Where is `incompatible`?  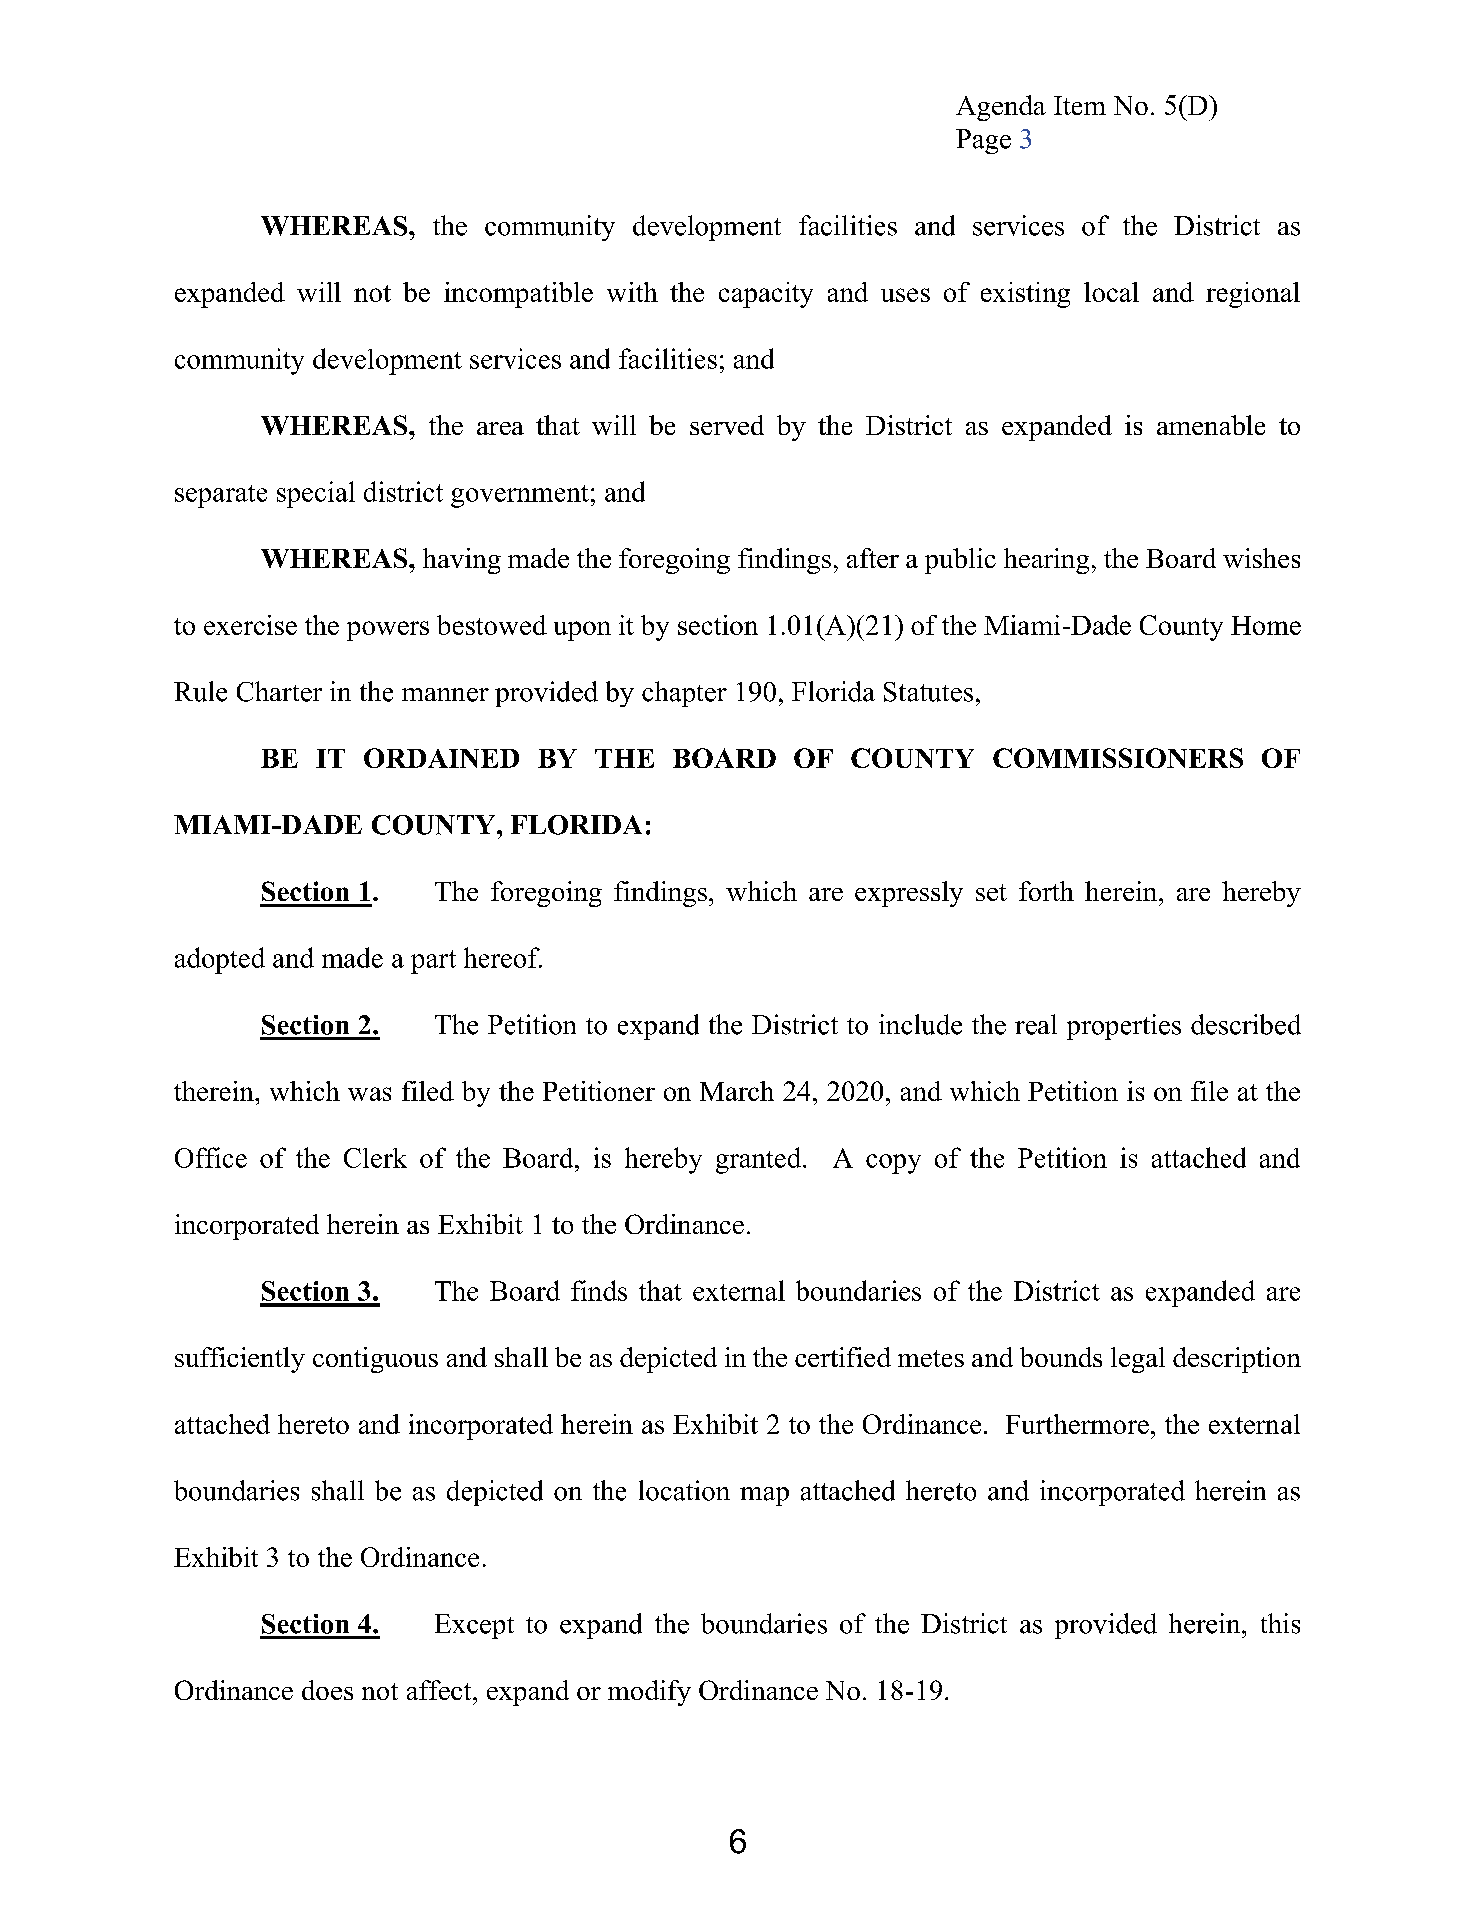
incompatible is located at coordinates (518, 295).
